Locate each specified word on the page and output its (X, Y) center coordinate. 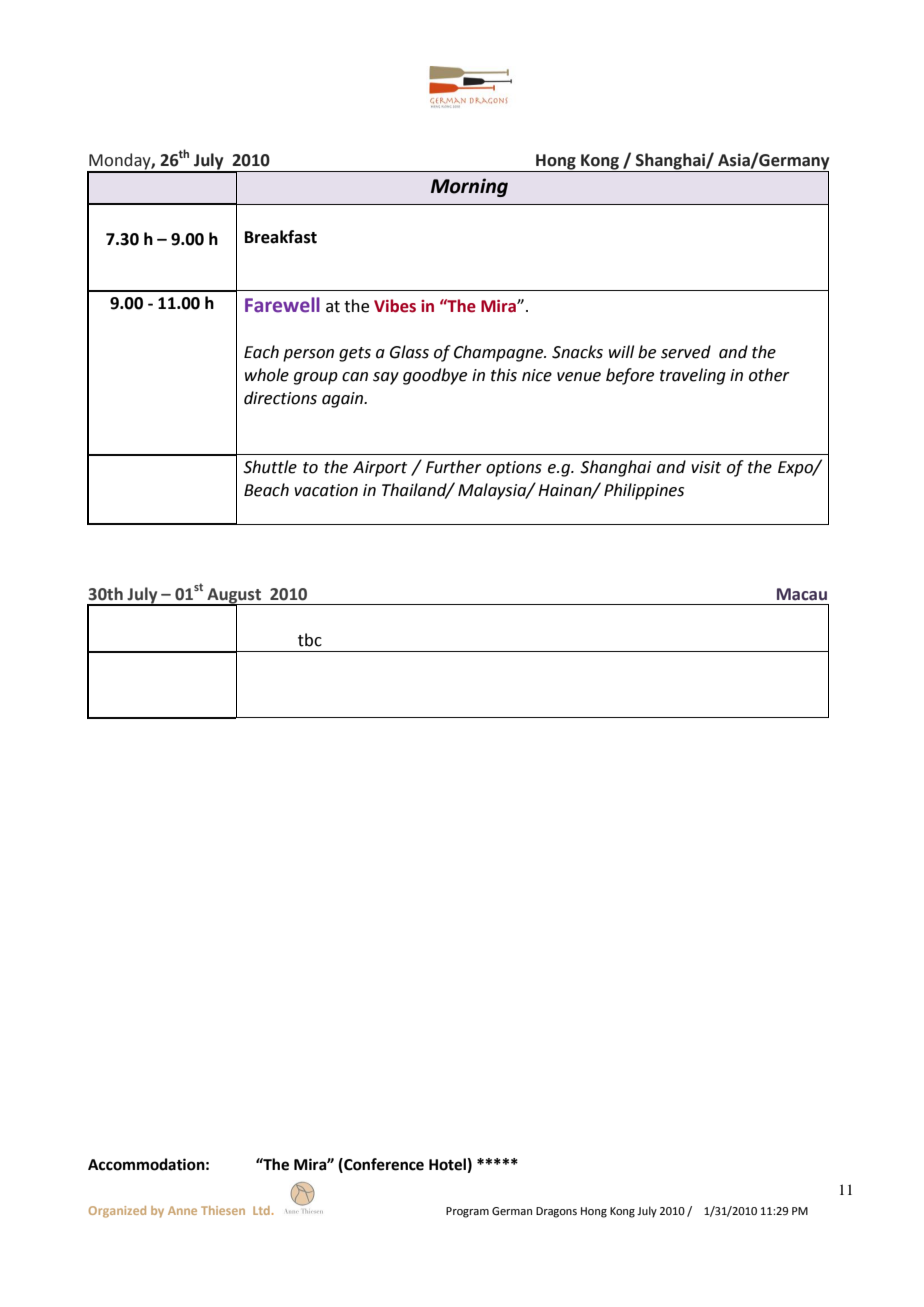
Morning (469, 187)
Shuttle (270, 467)
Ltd (261, 1210)
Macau (802, 594)
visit (706, 467)
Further (454, 467)
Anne (182, 1210)
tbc (310, 640)
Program (467, 1212)
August (234, 596)
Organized (117, 1212)
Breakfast (281, 237)
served (686, 352)
